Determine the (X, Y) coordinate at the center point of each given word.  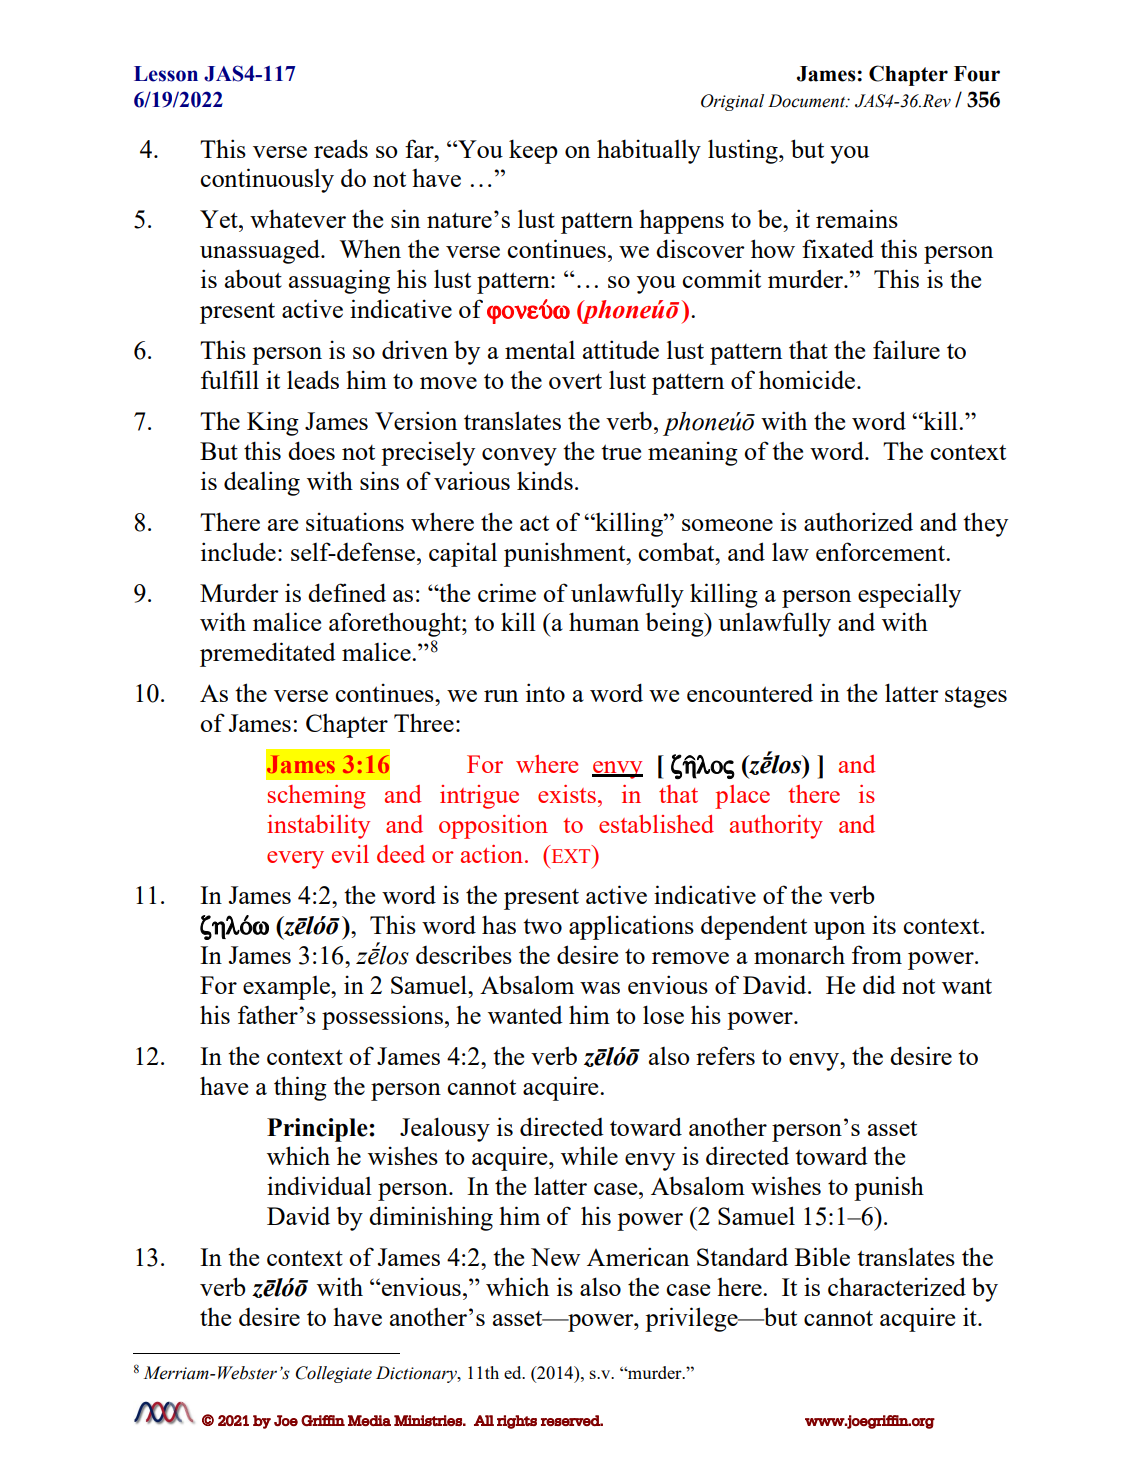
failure (906, 349)
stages (976, 697)
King (273, 423)
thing (300, 1088)
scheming (317, 797)
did (879, 984)
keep (533, 151)
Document (808, 101)
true (621, 452)
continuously (267, 180)
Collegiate (334, 1374)
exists (567, 794)
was (600, 988)
